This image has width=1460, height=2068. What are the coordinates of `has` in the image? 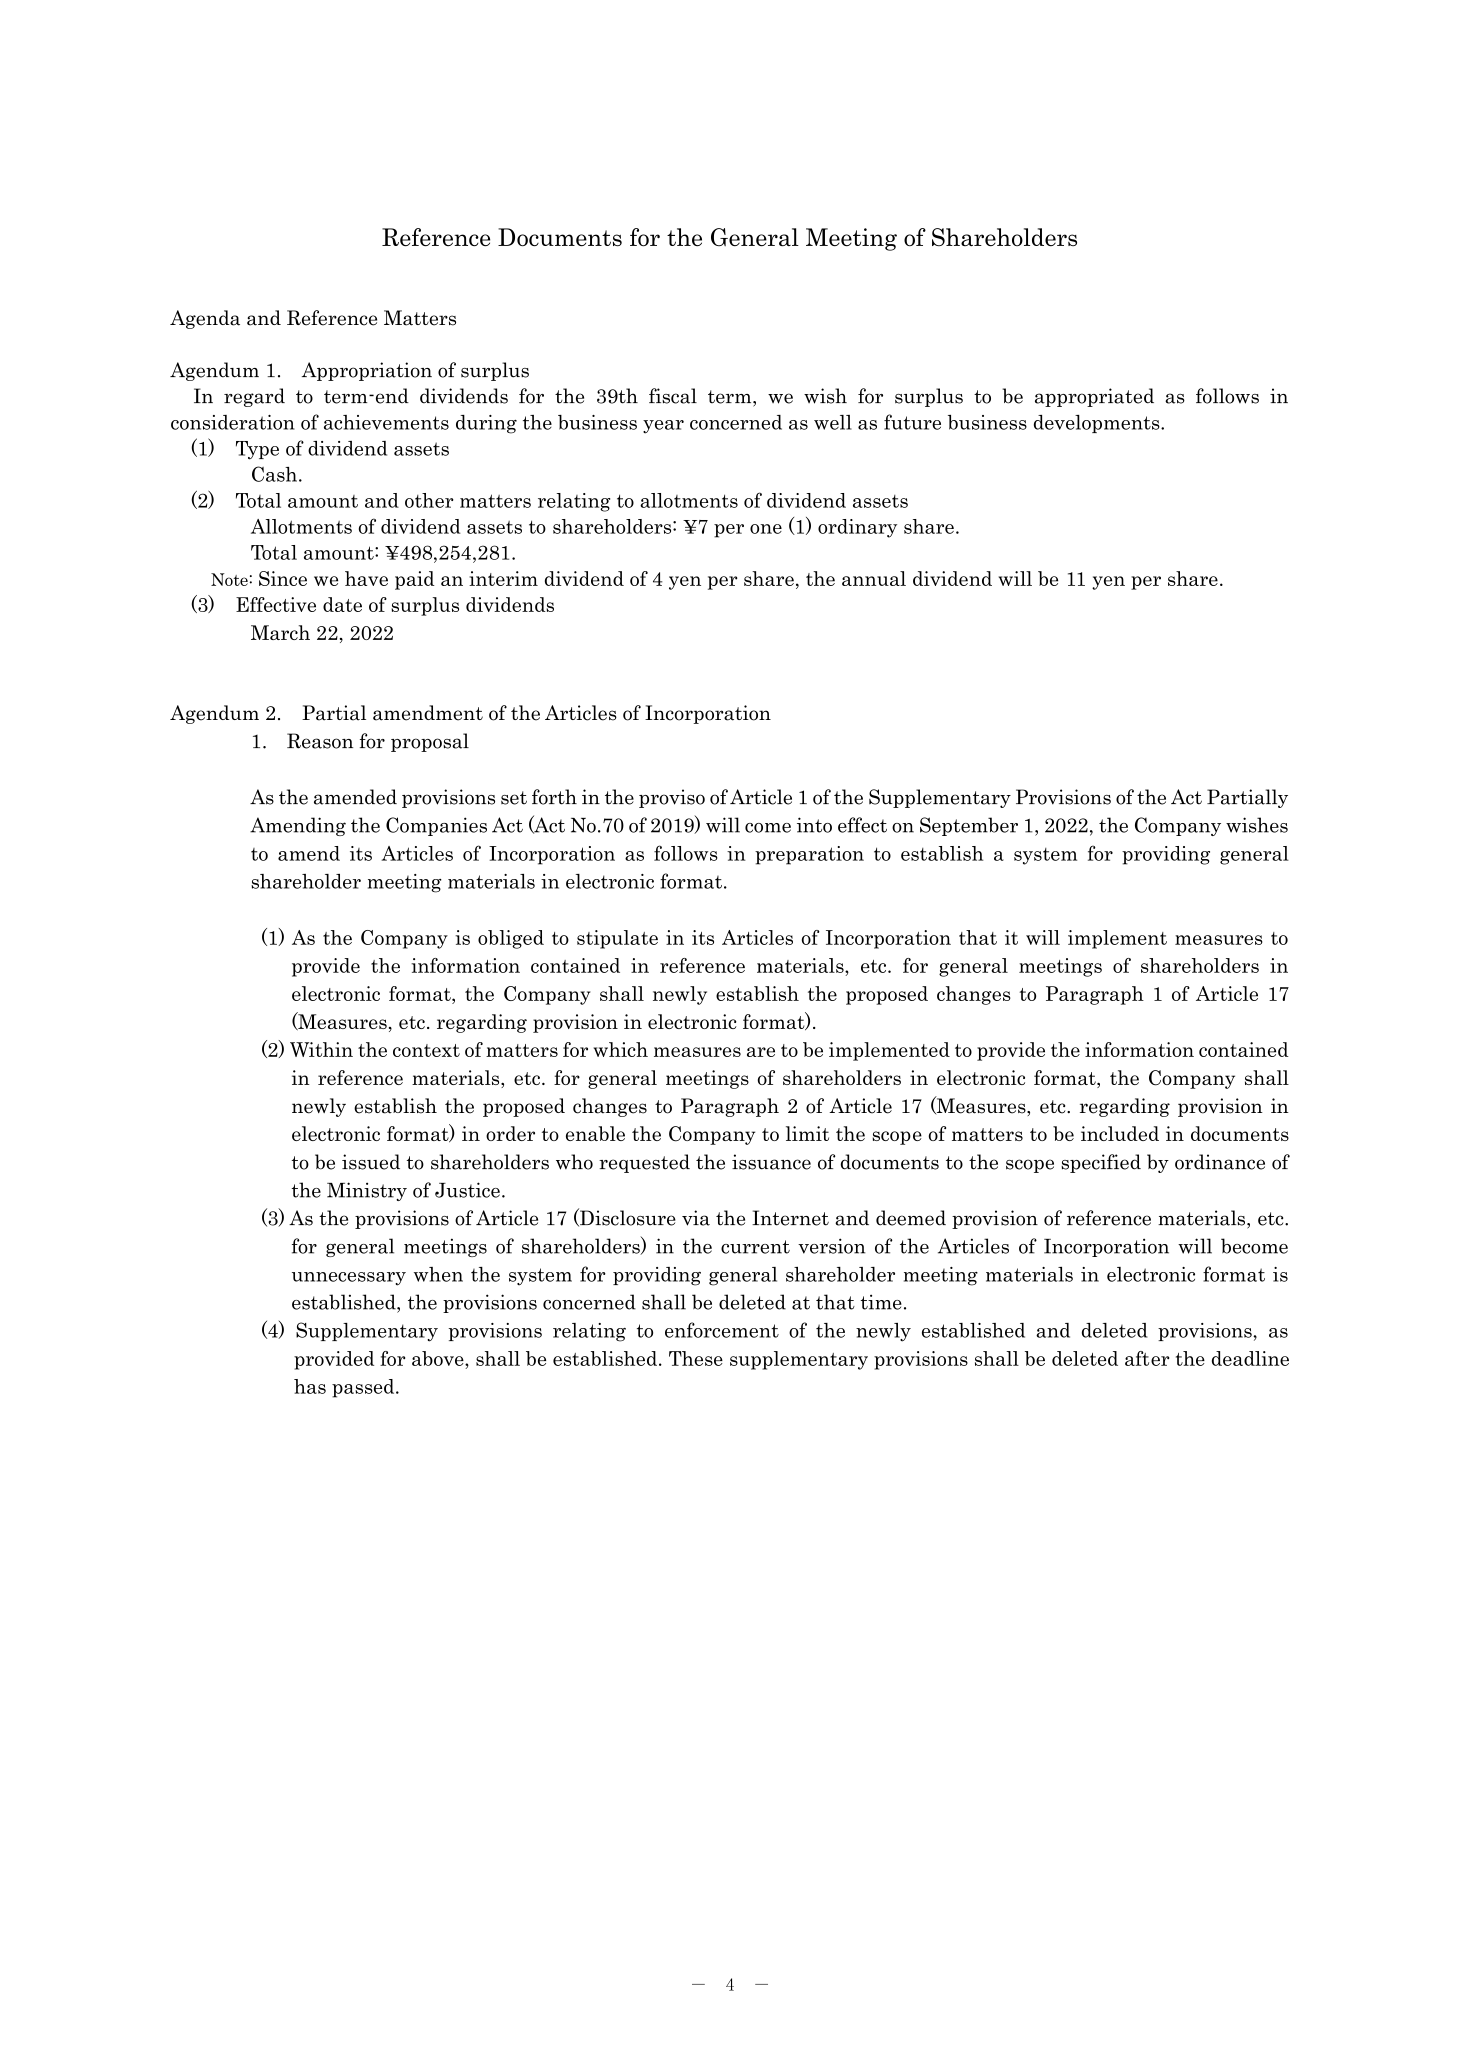 It's located at (310, 1386).
